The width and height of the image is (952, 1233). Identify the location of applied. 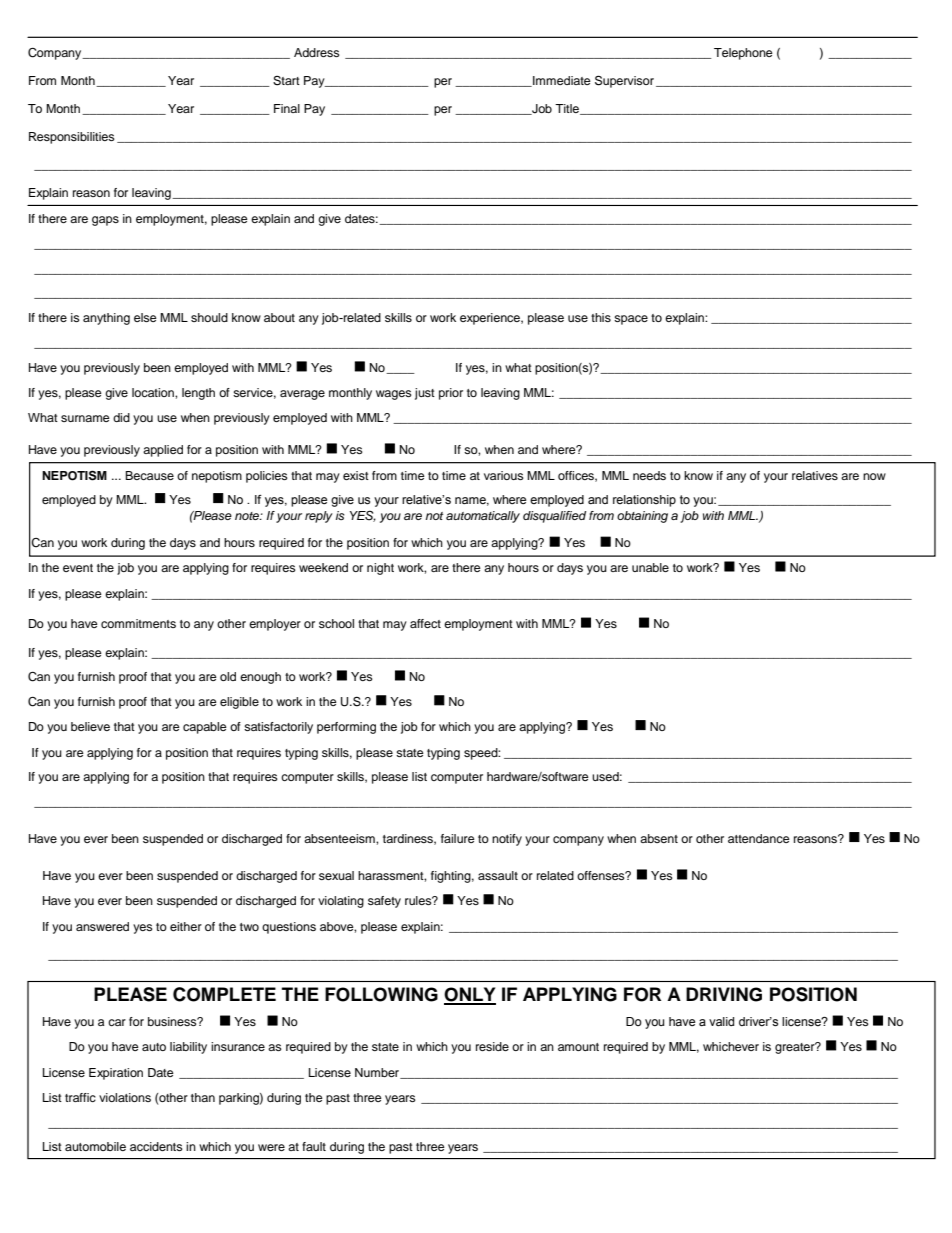
(163, 451).
